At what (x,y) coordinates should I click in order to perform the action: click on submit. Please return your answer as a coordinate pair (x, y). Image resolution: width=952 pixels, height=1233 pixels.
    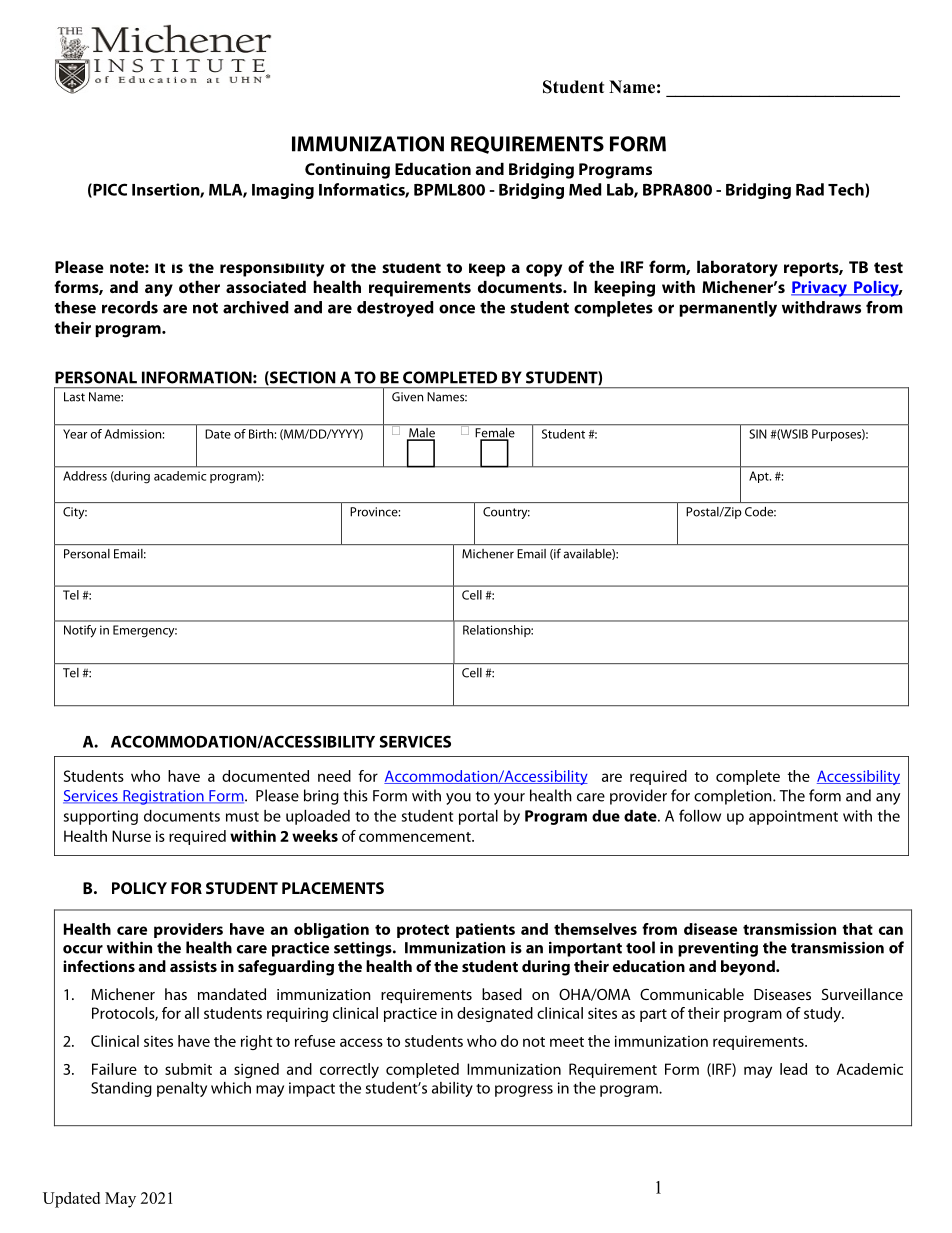
    Looking at the image, I should click on (188, 1069).
